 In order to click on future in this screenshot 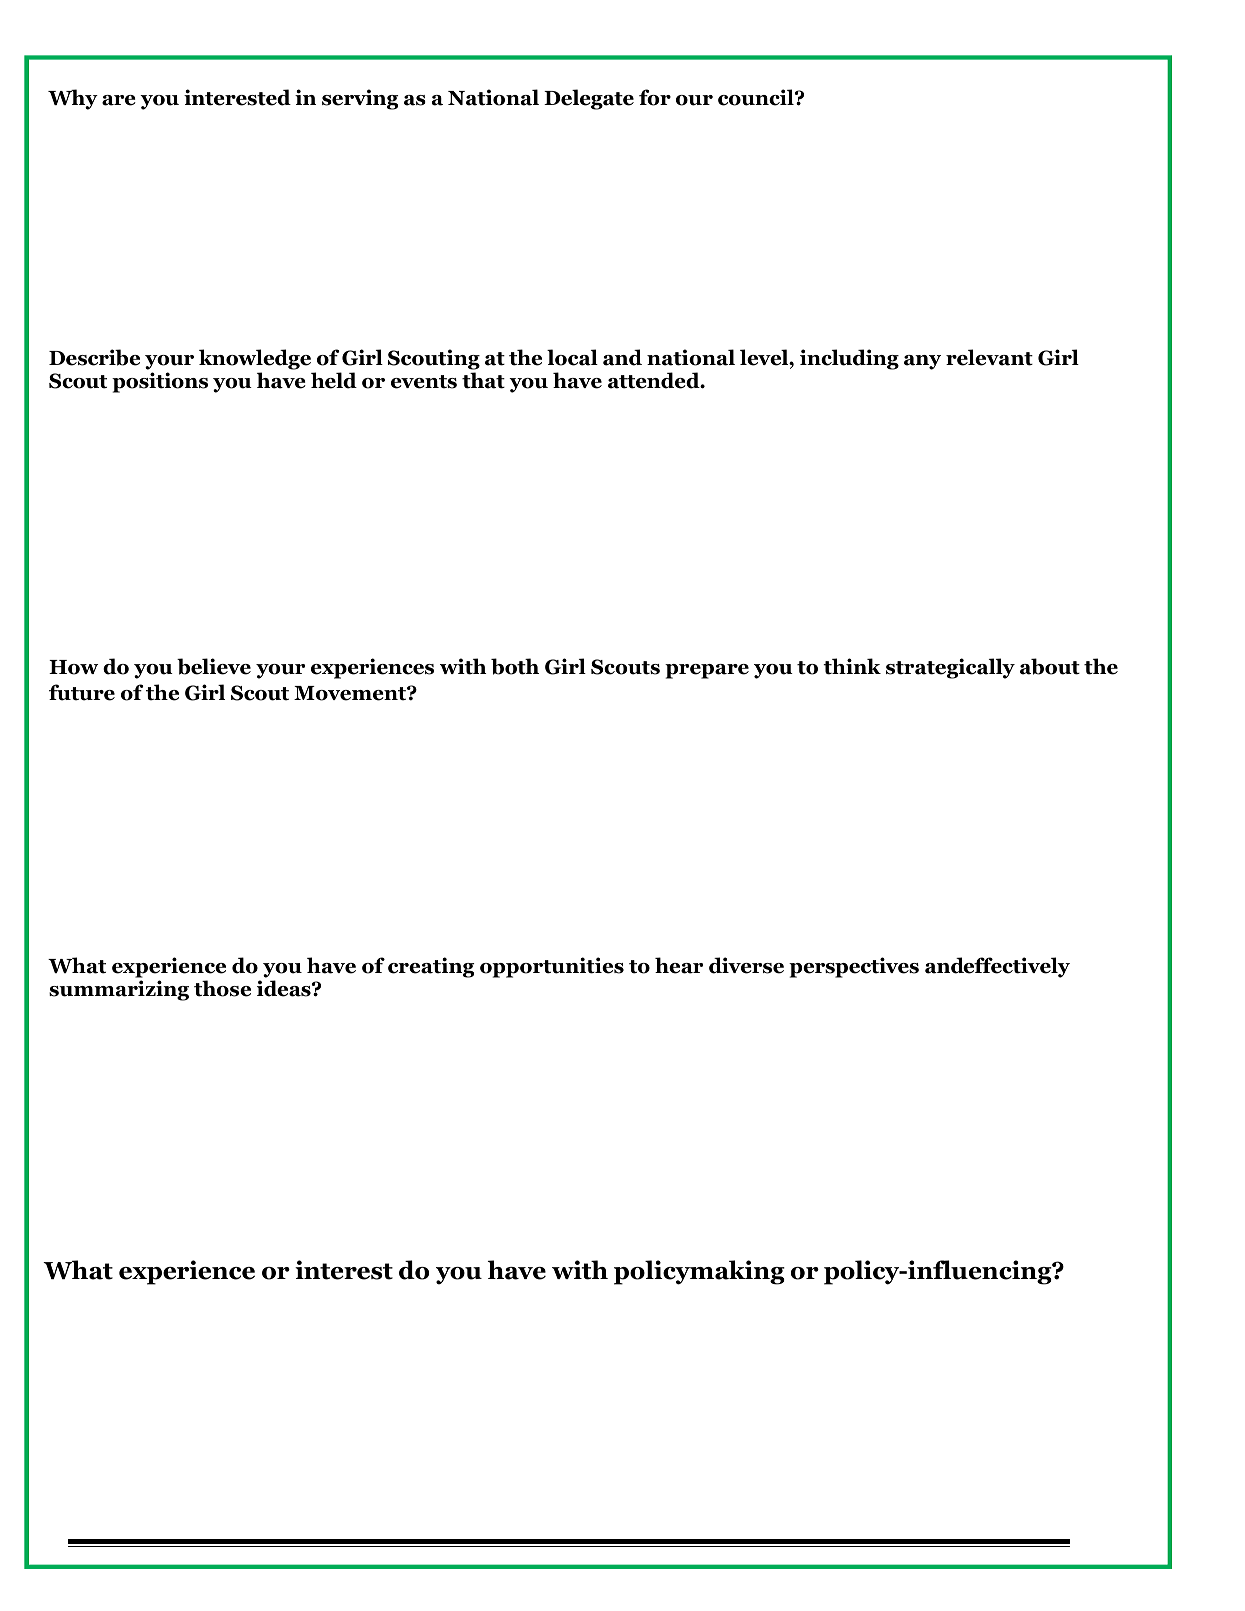, I will do `click(82, 692)`.
